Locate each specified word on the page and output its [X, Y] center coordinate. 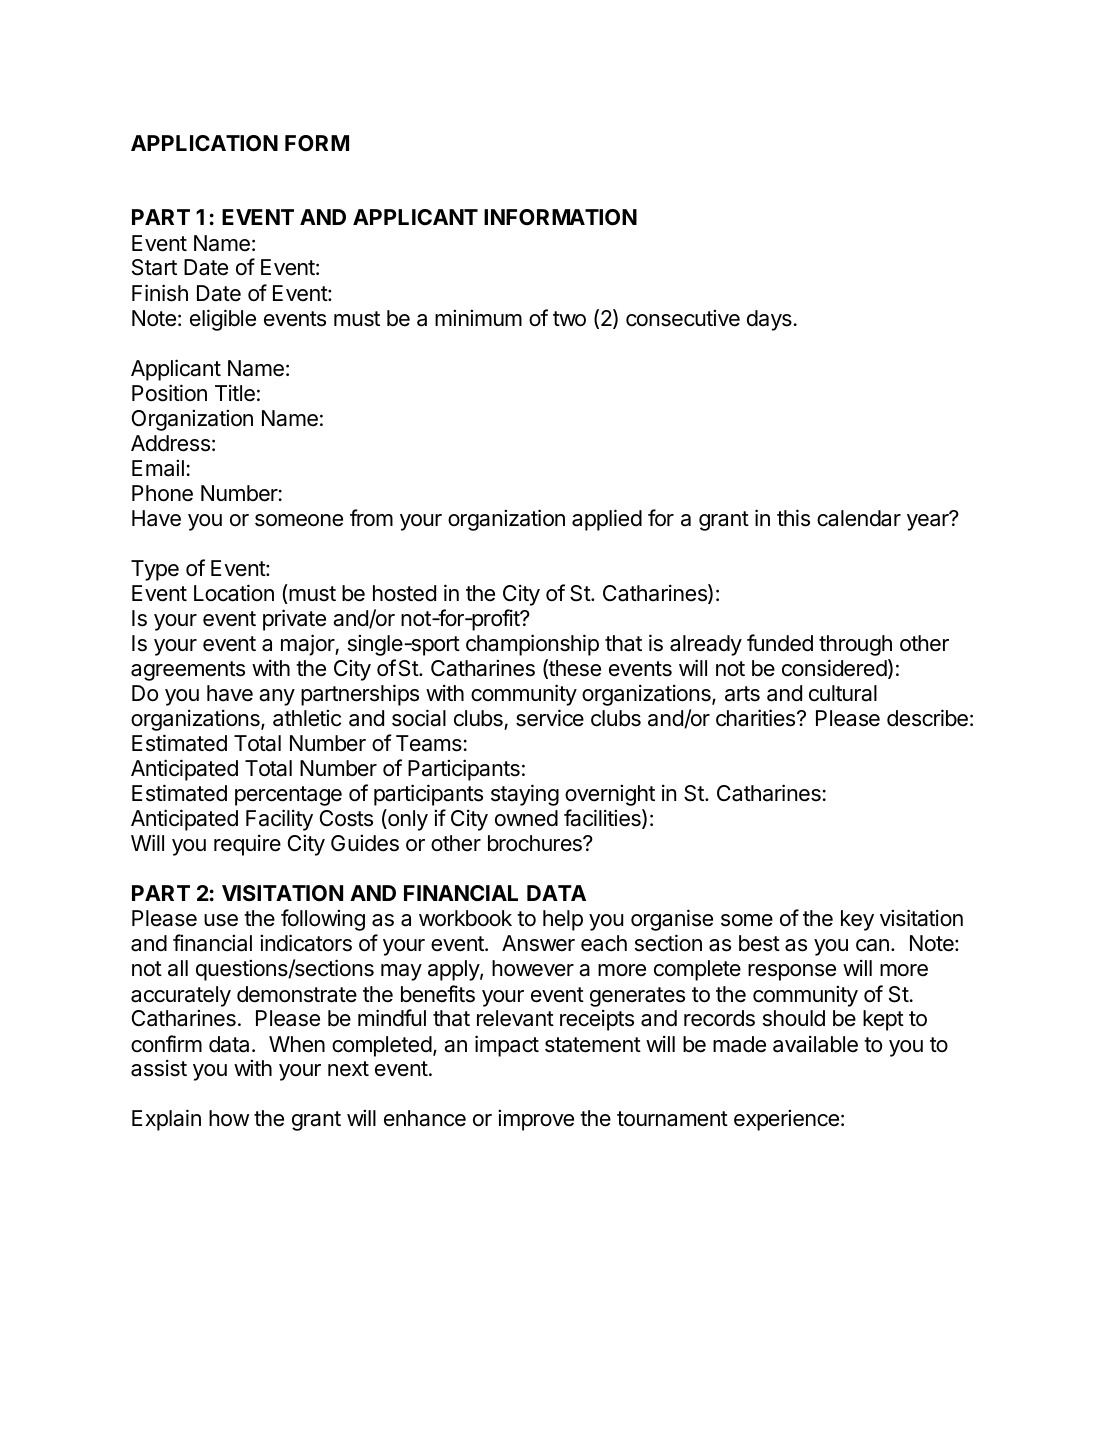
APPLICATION [204, 143]
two [569, 319]
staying [525, 795]
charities [757, 718]
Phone [162, 493]
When [297, 1044]
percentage [288, 796]
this [793, 518]
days [769, 320]
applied [607, 520]
